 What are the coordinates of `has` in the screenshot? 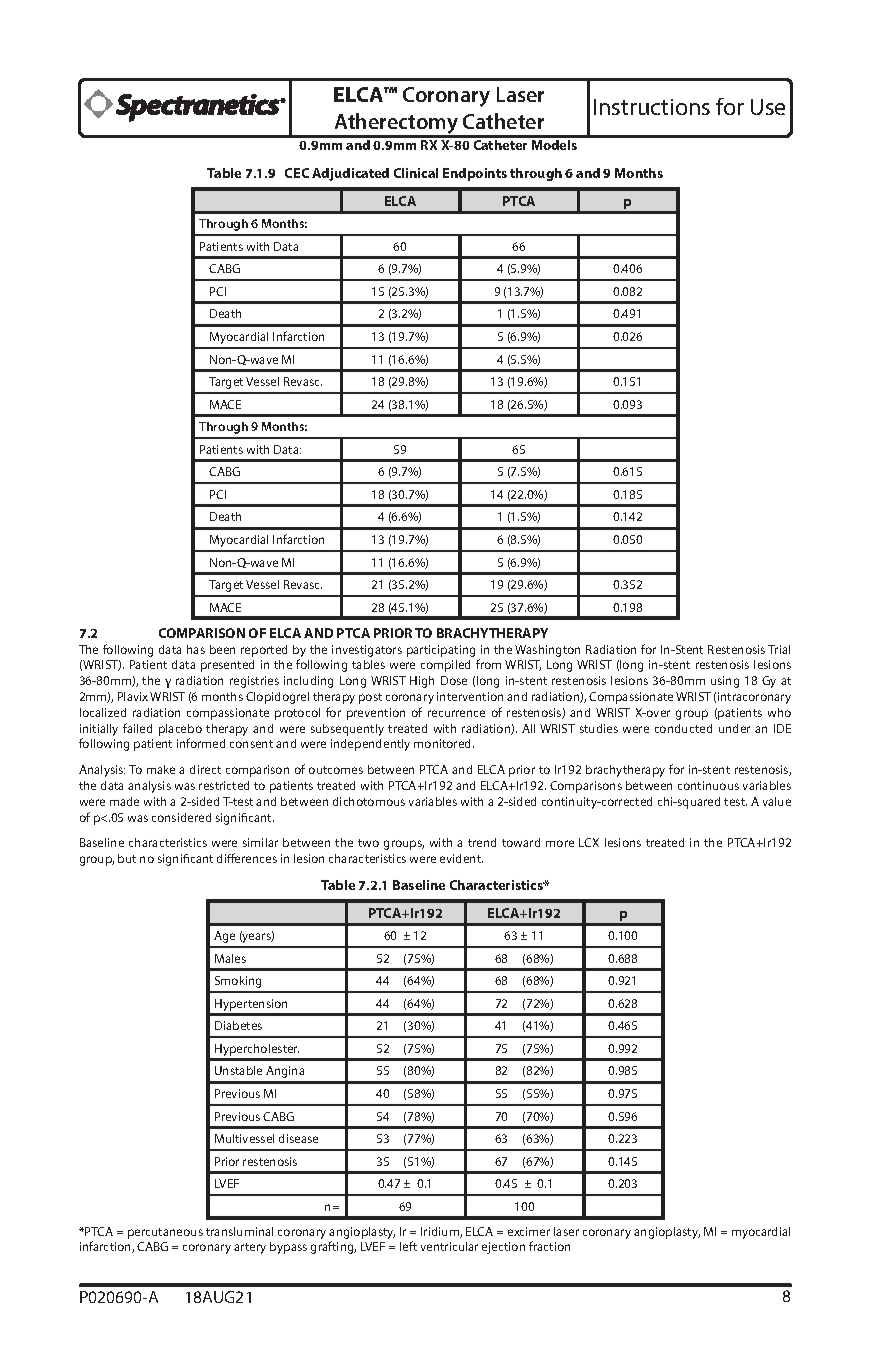 It's located at (196, 649).
